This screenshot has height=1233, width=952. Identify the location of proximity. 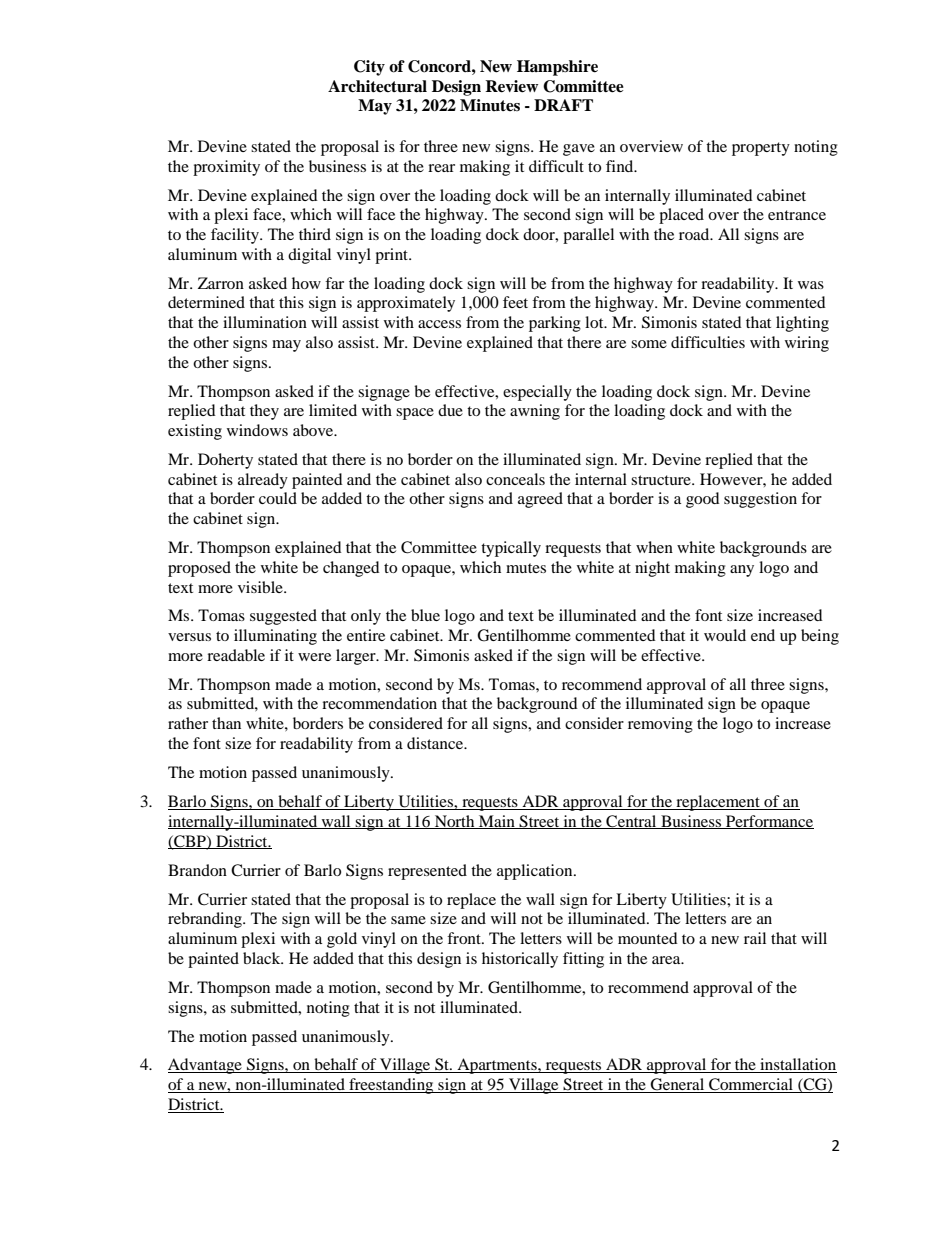
(226, 168).
